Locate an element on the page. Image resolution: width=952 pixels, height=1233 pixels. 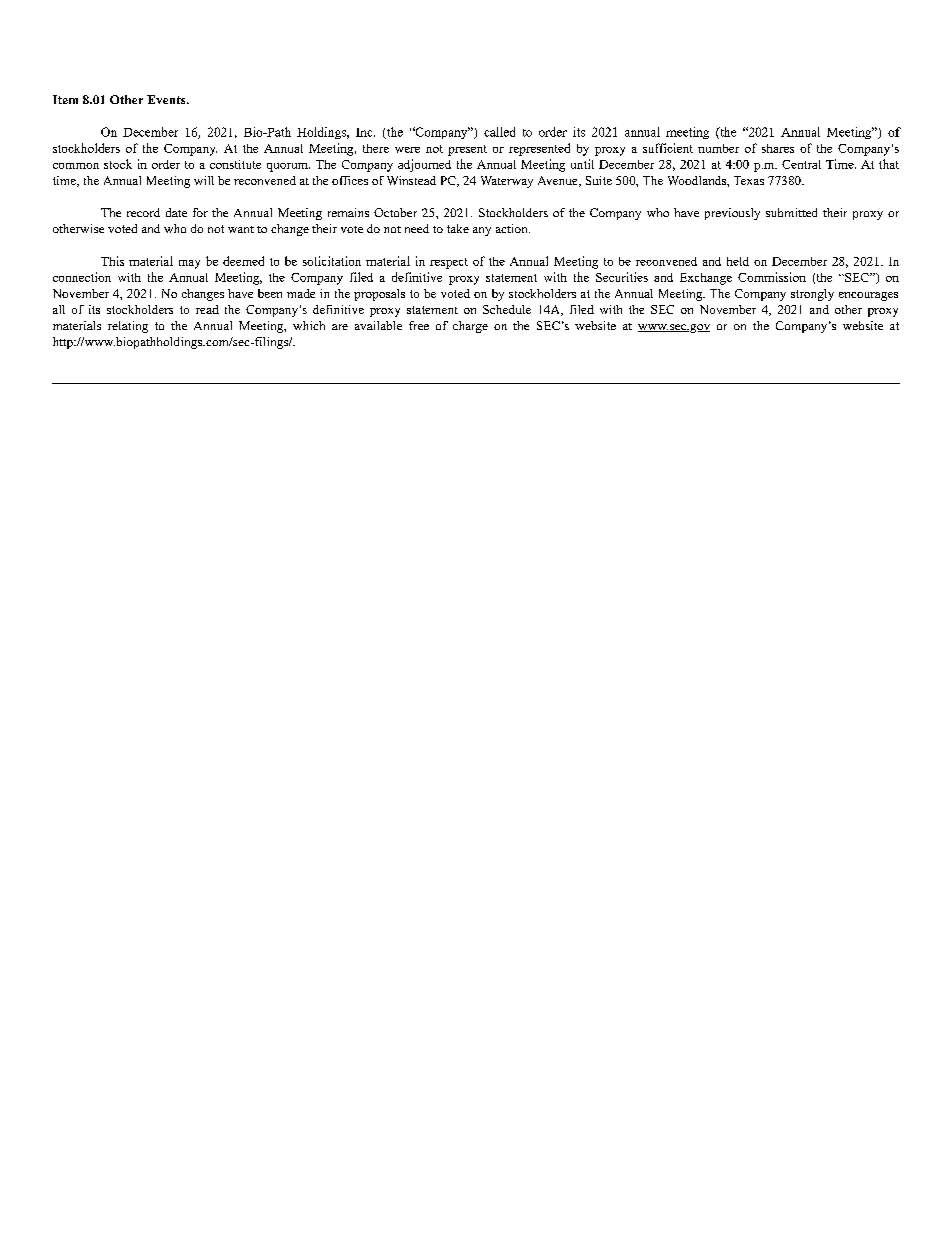
respect is located at coordinates (449, 263).
